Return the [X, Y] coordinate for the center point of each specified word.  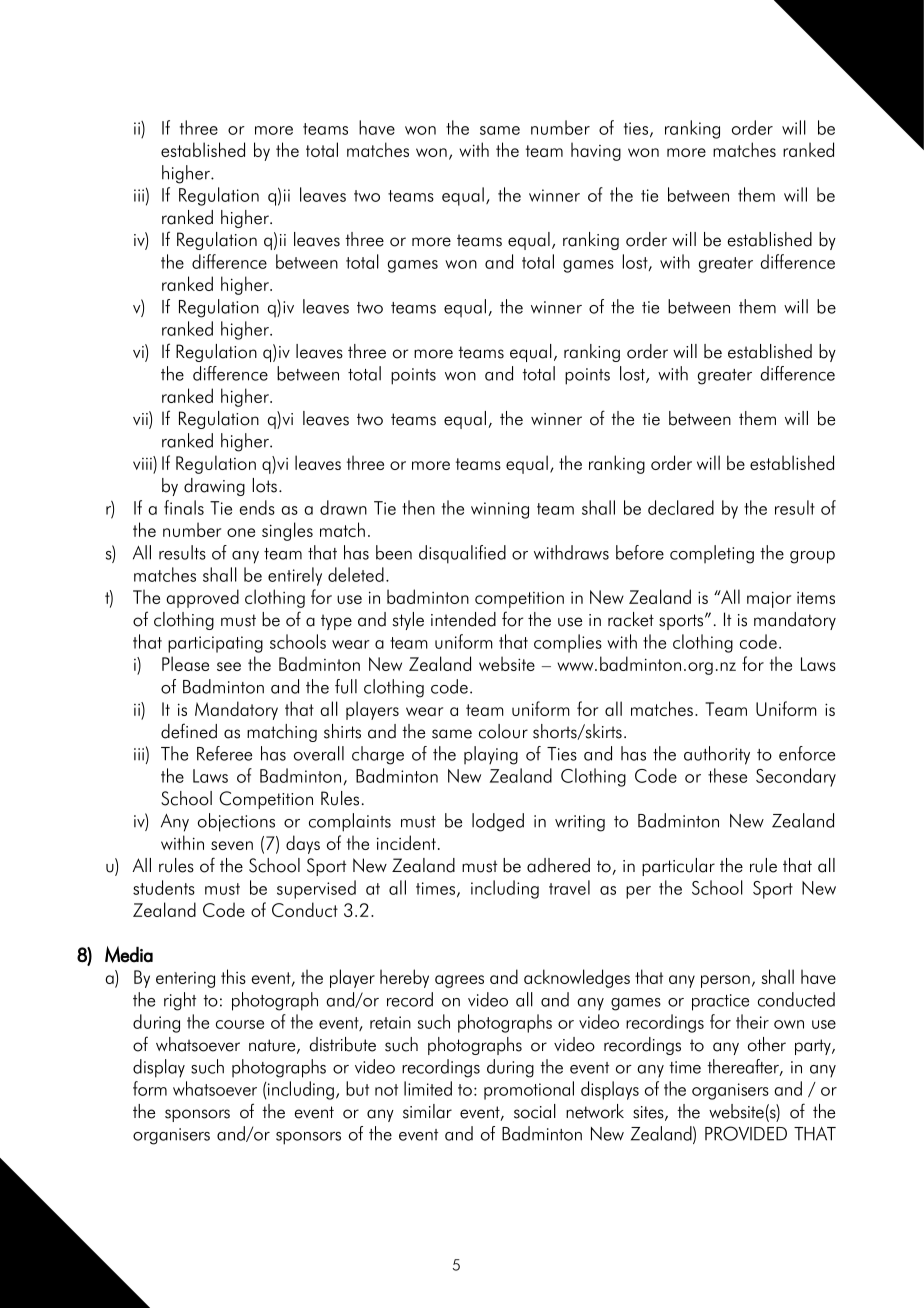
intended [463, 619]
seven [232, 845]
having [596, 151]
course [240, 1024]
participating [215, 644]
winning [500, 510]
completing [712, 554]
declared [681, 507]
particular [678, 867]
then [418, 507]
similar [427, 1111]
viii [143, 464]
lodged [498, 822]
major [769, 599]
